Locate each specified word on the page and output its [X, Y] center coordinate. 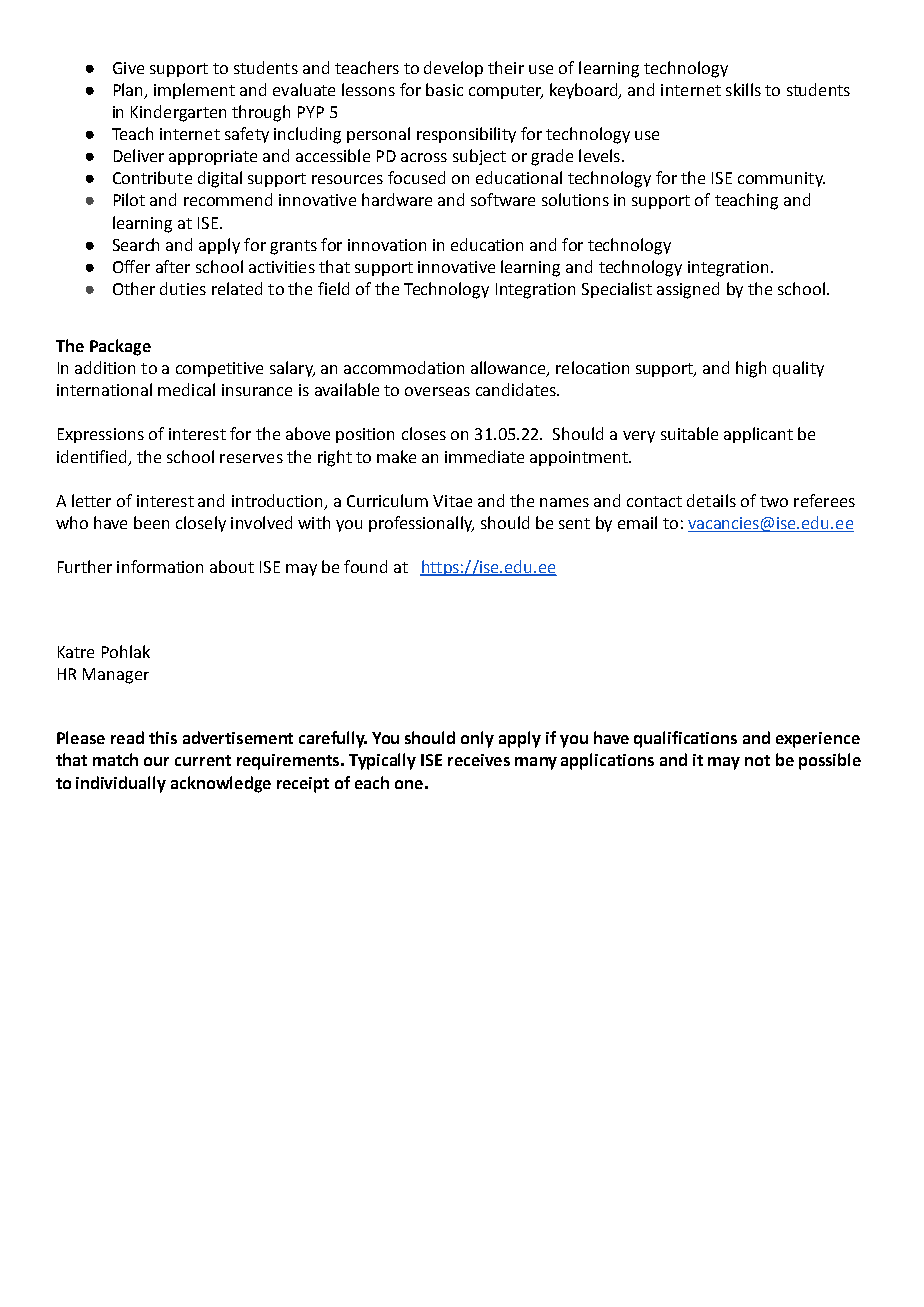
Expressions [101, 435]
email [637, 522]
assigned [688, 290]
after [173, 266]
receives [479, 760]
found [365, 566]
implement [194, 91]
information [160, 566]
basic [444, 89]
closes [424, 433]
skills [743, 89]
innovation [387, 245]
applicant [758, 435]
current [203, 760]
